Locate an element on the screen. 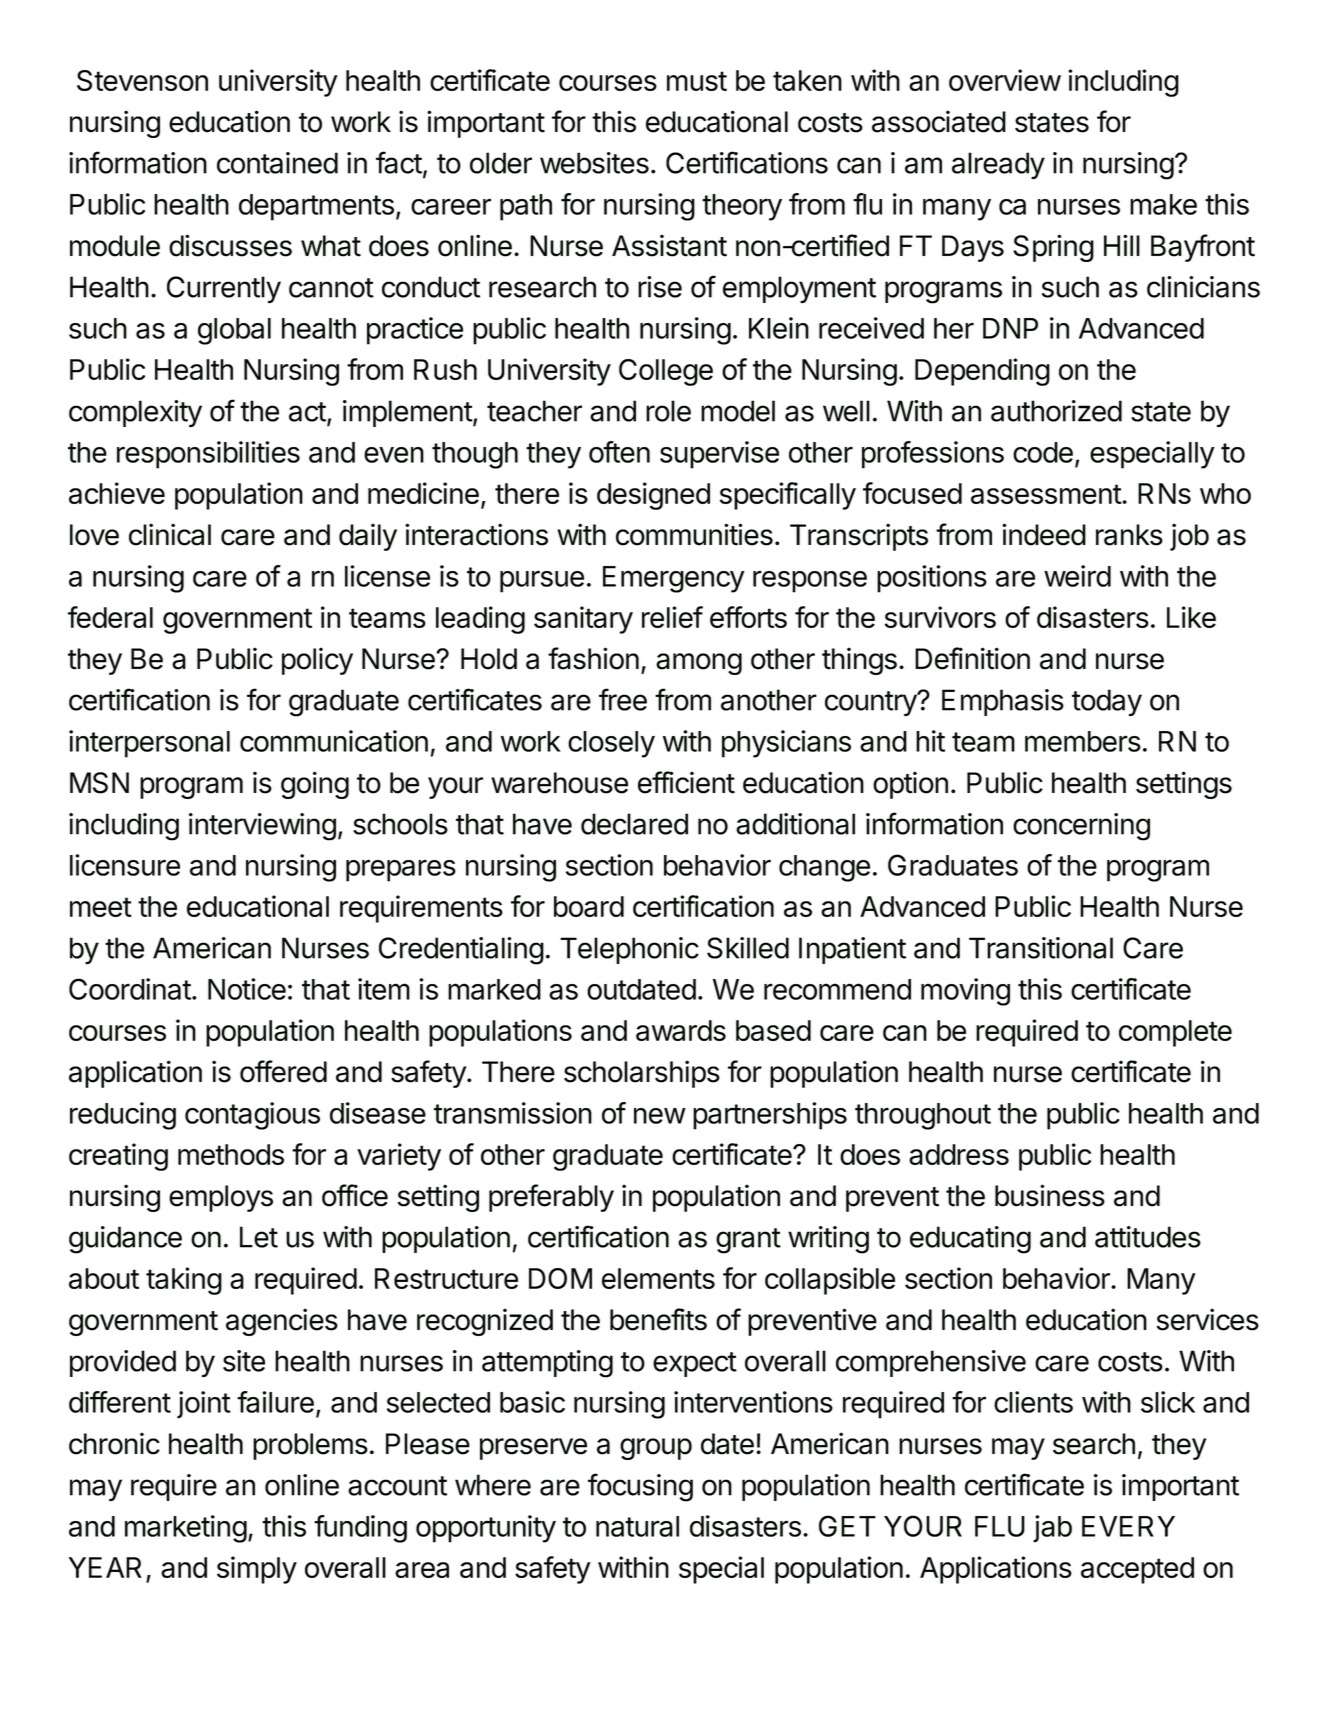 The width and height of the screenshot is (1331, 1722). responsibilities is located at coordinates (208, 455).
